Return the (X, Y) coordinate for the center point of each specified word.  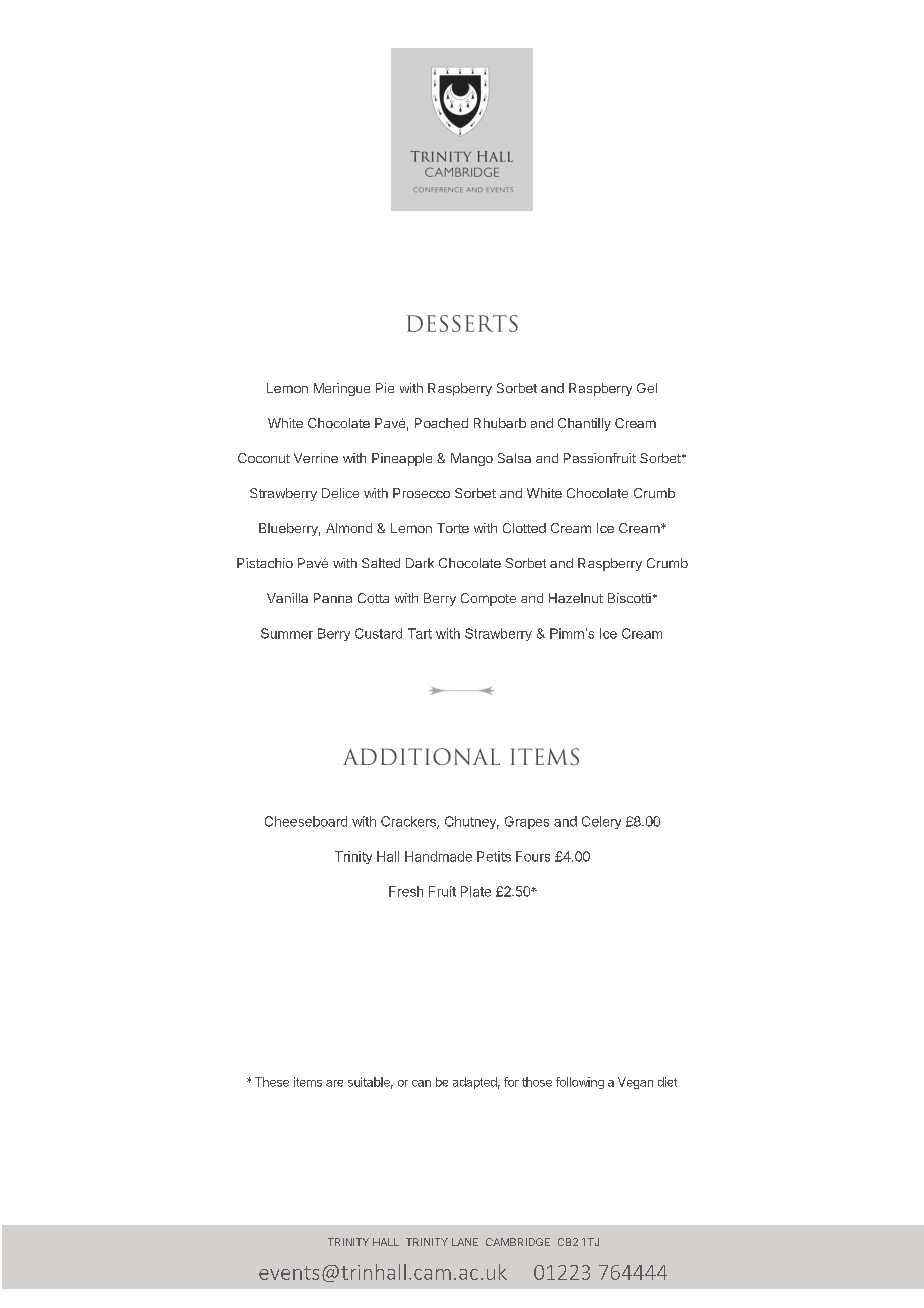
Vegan (635, 1083)
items (308, 1082)
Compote (488, 599)
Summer (287, 633)
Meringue (342, 389)
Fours (533, 856)
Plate (476, 891)
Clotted (524, 528)
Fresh (406, 891)
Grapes (527, 822)
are (334, 1083)
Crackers (409, 822)
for (511, 1082)
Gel (647, 388)
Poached (441, 423)
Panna (333, 598)
